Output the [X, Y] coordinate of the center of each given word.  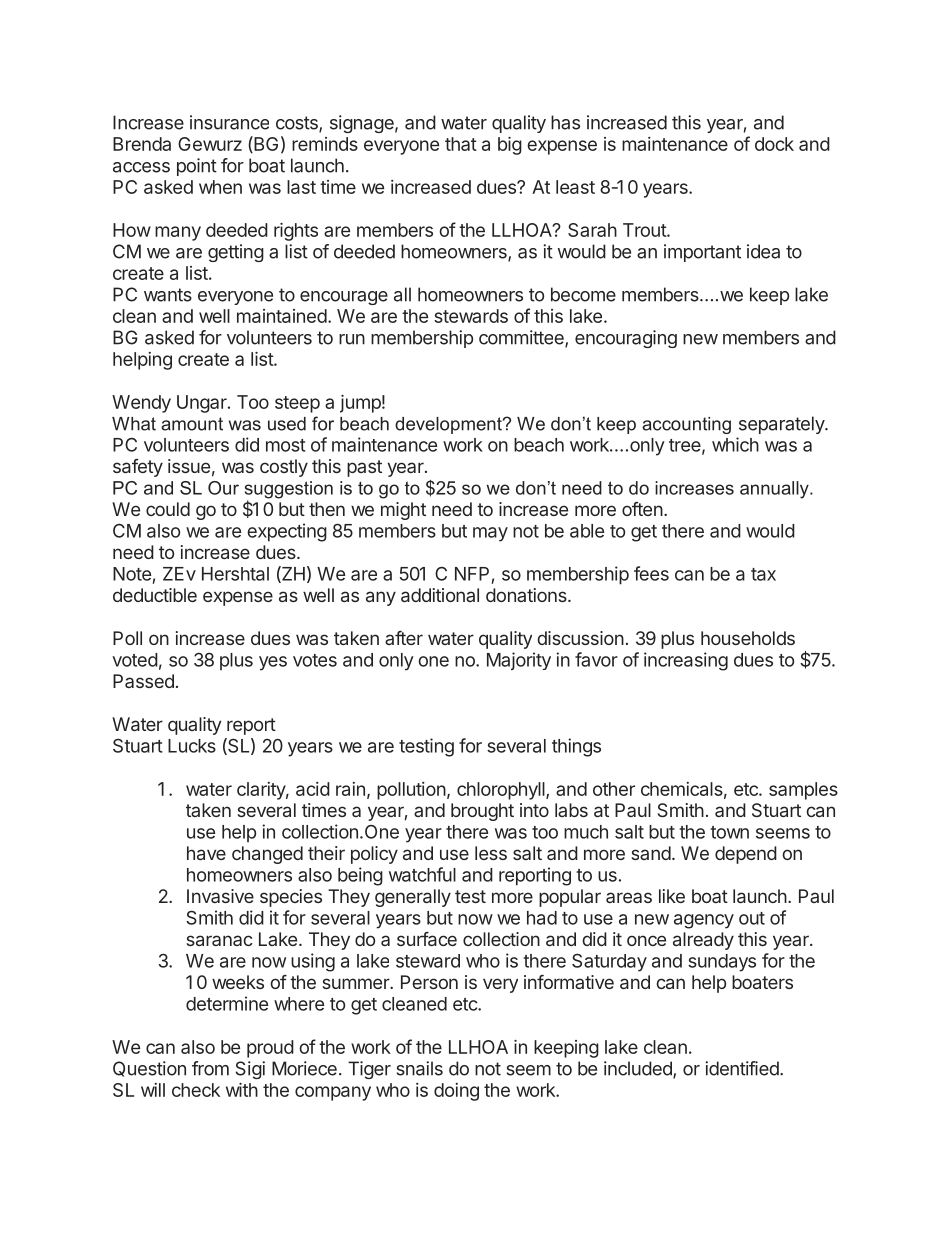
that [461, 144]
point [197, 167]
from [210, 1068]
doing [456, 1092]
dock [774, 144]
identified [743, 1068]
